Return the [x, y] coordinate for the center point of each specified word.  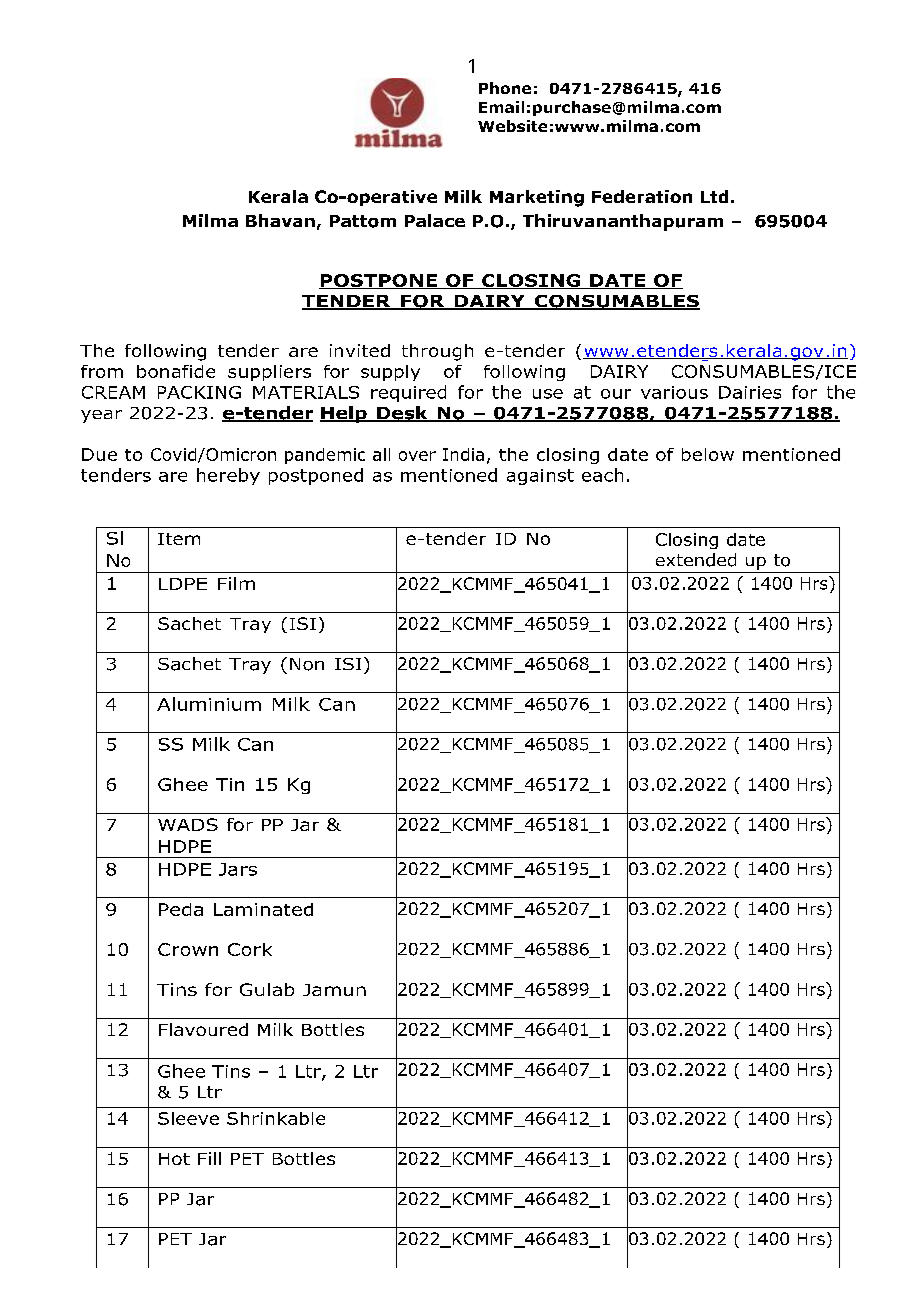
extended [696, 560]
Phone [505, 88]
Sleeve [188, 1118]
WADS [188, 824]
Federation [642, 196]
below [708, 454]
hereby [228, 476]
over [417, 456]
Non [307, 664]
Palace [435, 220]
